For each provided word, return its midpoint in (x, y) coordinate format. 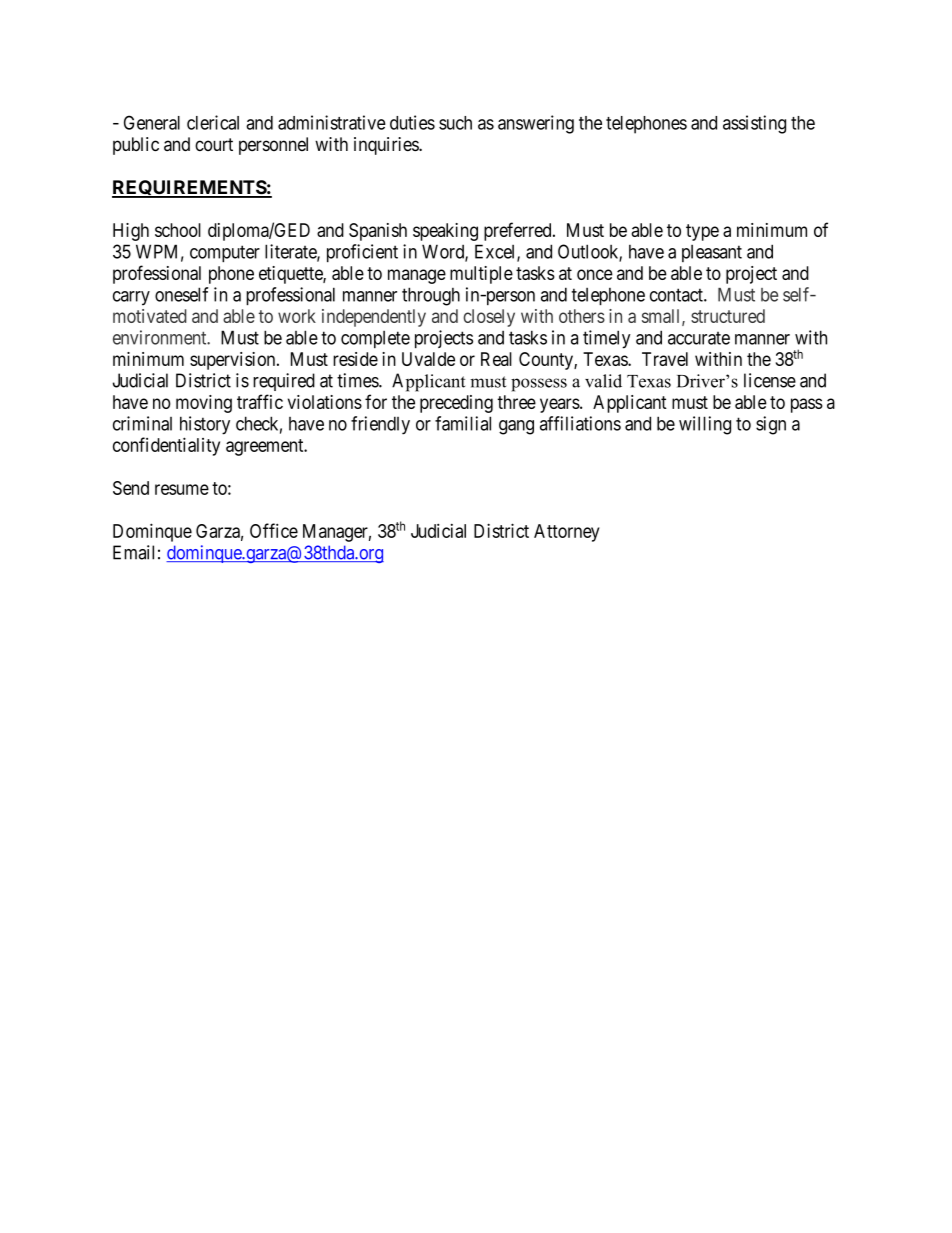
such (455, 123)
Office (274, 530)
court (214, 144)
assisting (754, 124)
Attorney (567, 533)
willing (705, 425)
